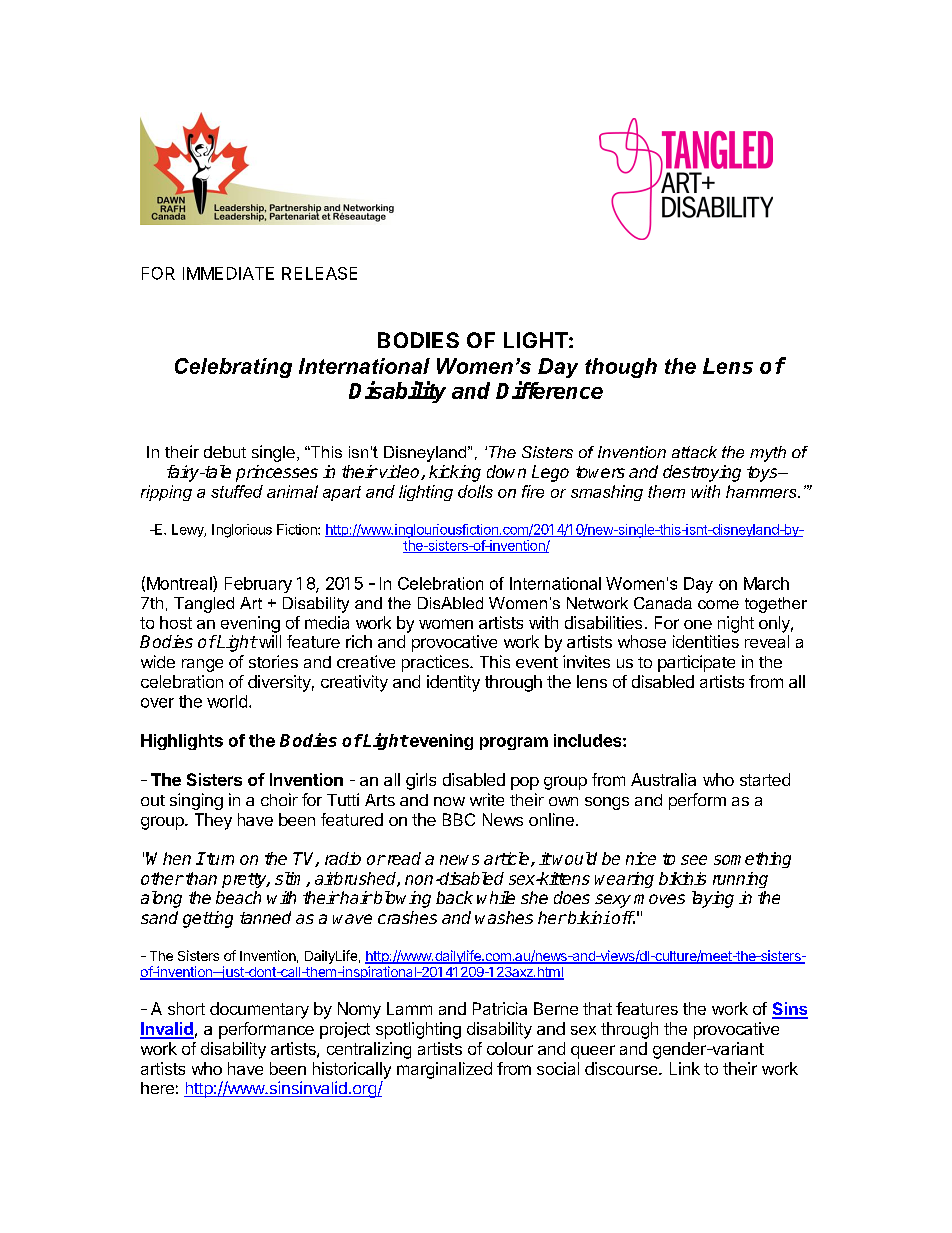 This document has width=952, height=1233. I want to click on Tangled, so click(204, 605).
